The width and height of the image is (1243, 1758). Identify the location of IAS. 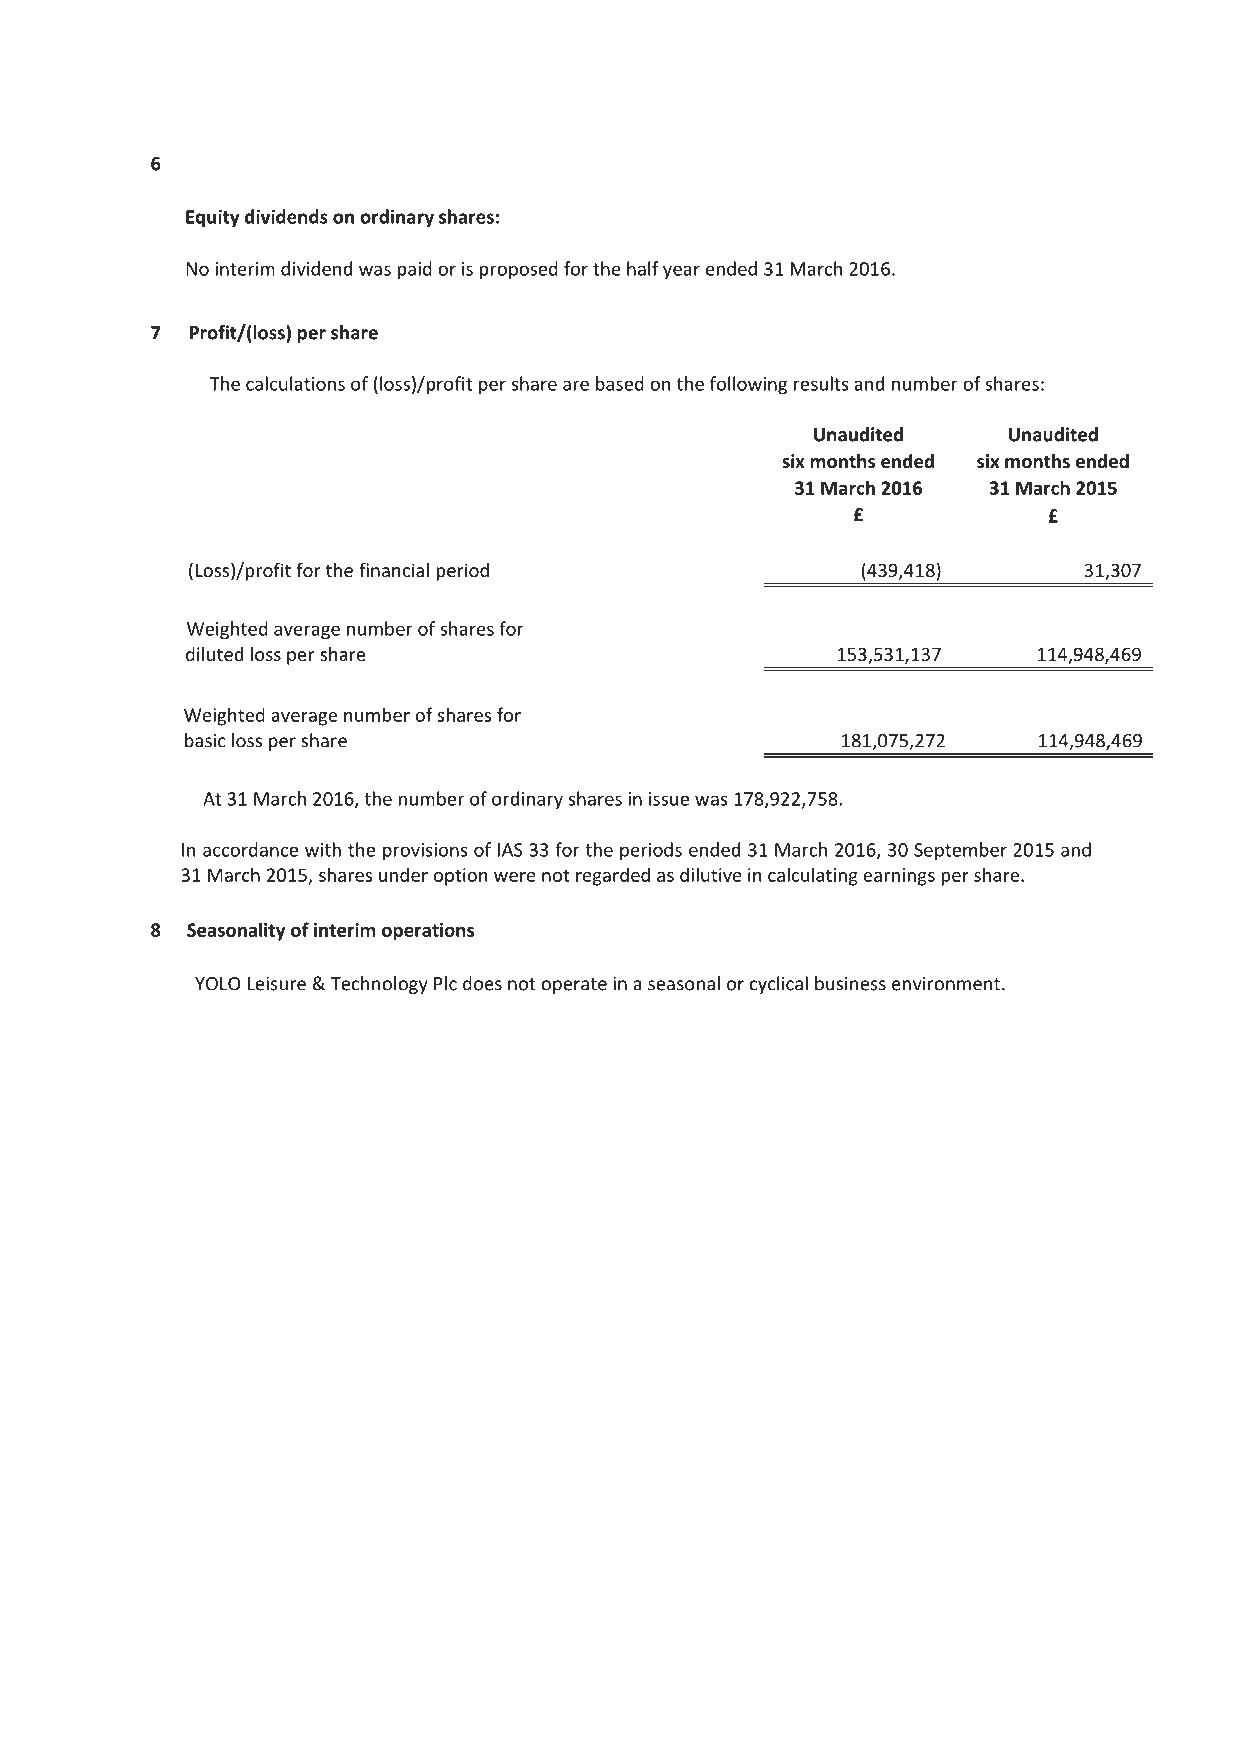
(510, 850).
